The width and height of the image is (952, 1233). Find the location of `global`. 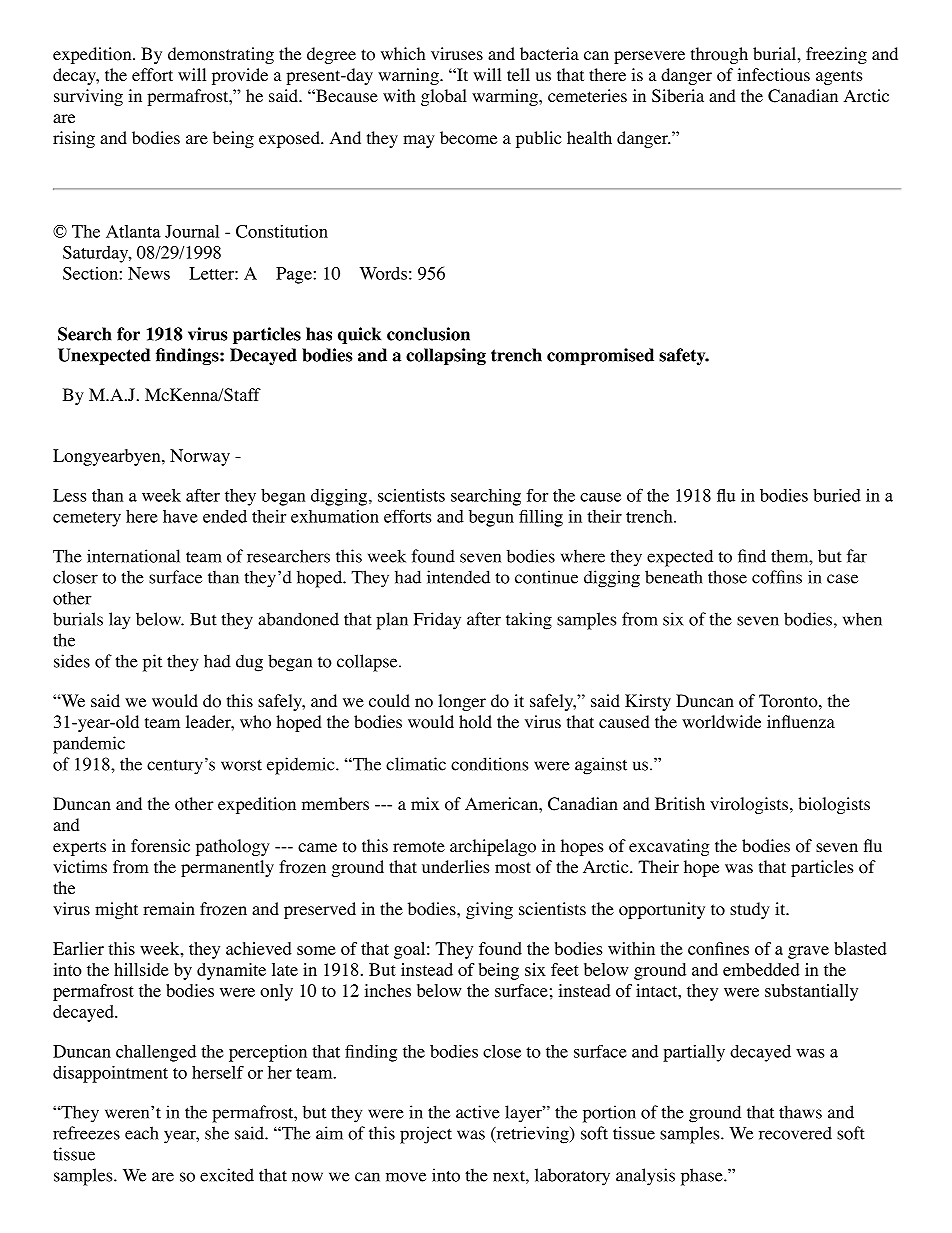

global is located at coordinates (444, 97).
